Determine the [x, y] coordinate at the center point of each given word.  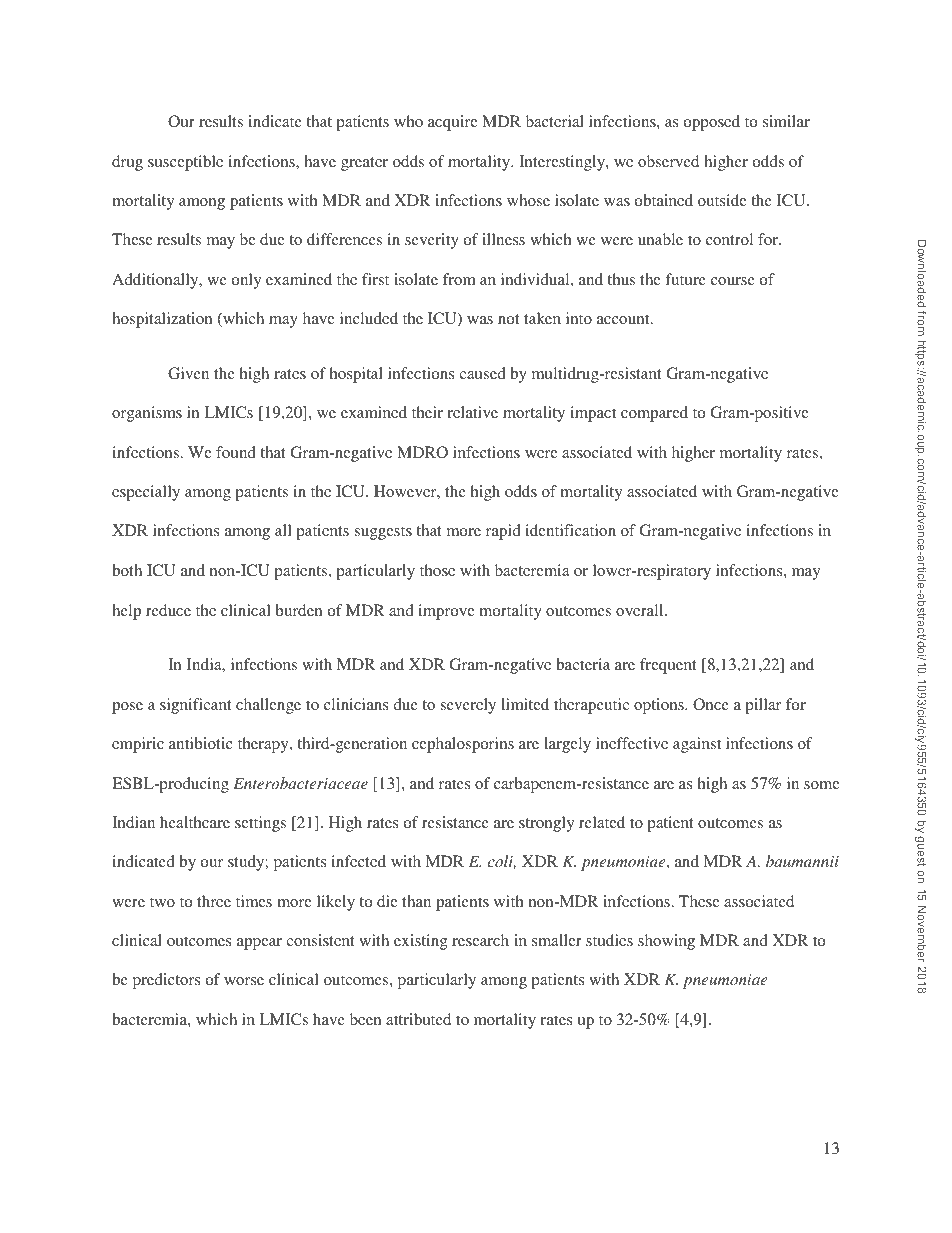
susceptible [185, 163]
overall [641, 610]
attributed [418, 1019]
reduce [168, 610]
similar [786, 121]
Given [188, 373]
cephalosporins [463, 745]
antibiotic [201, 743]
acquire [453, 123]
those [437, 570]
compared [654, 414]
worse [244, 981]
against [697, 745]
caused [482, 373]
